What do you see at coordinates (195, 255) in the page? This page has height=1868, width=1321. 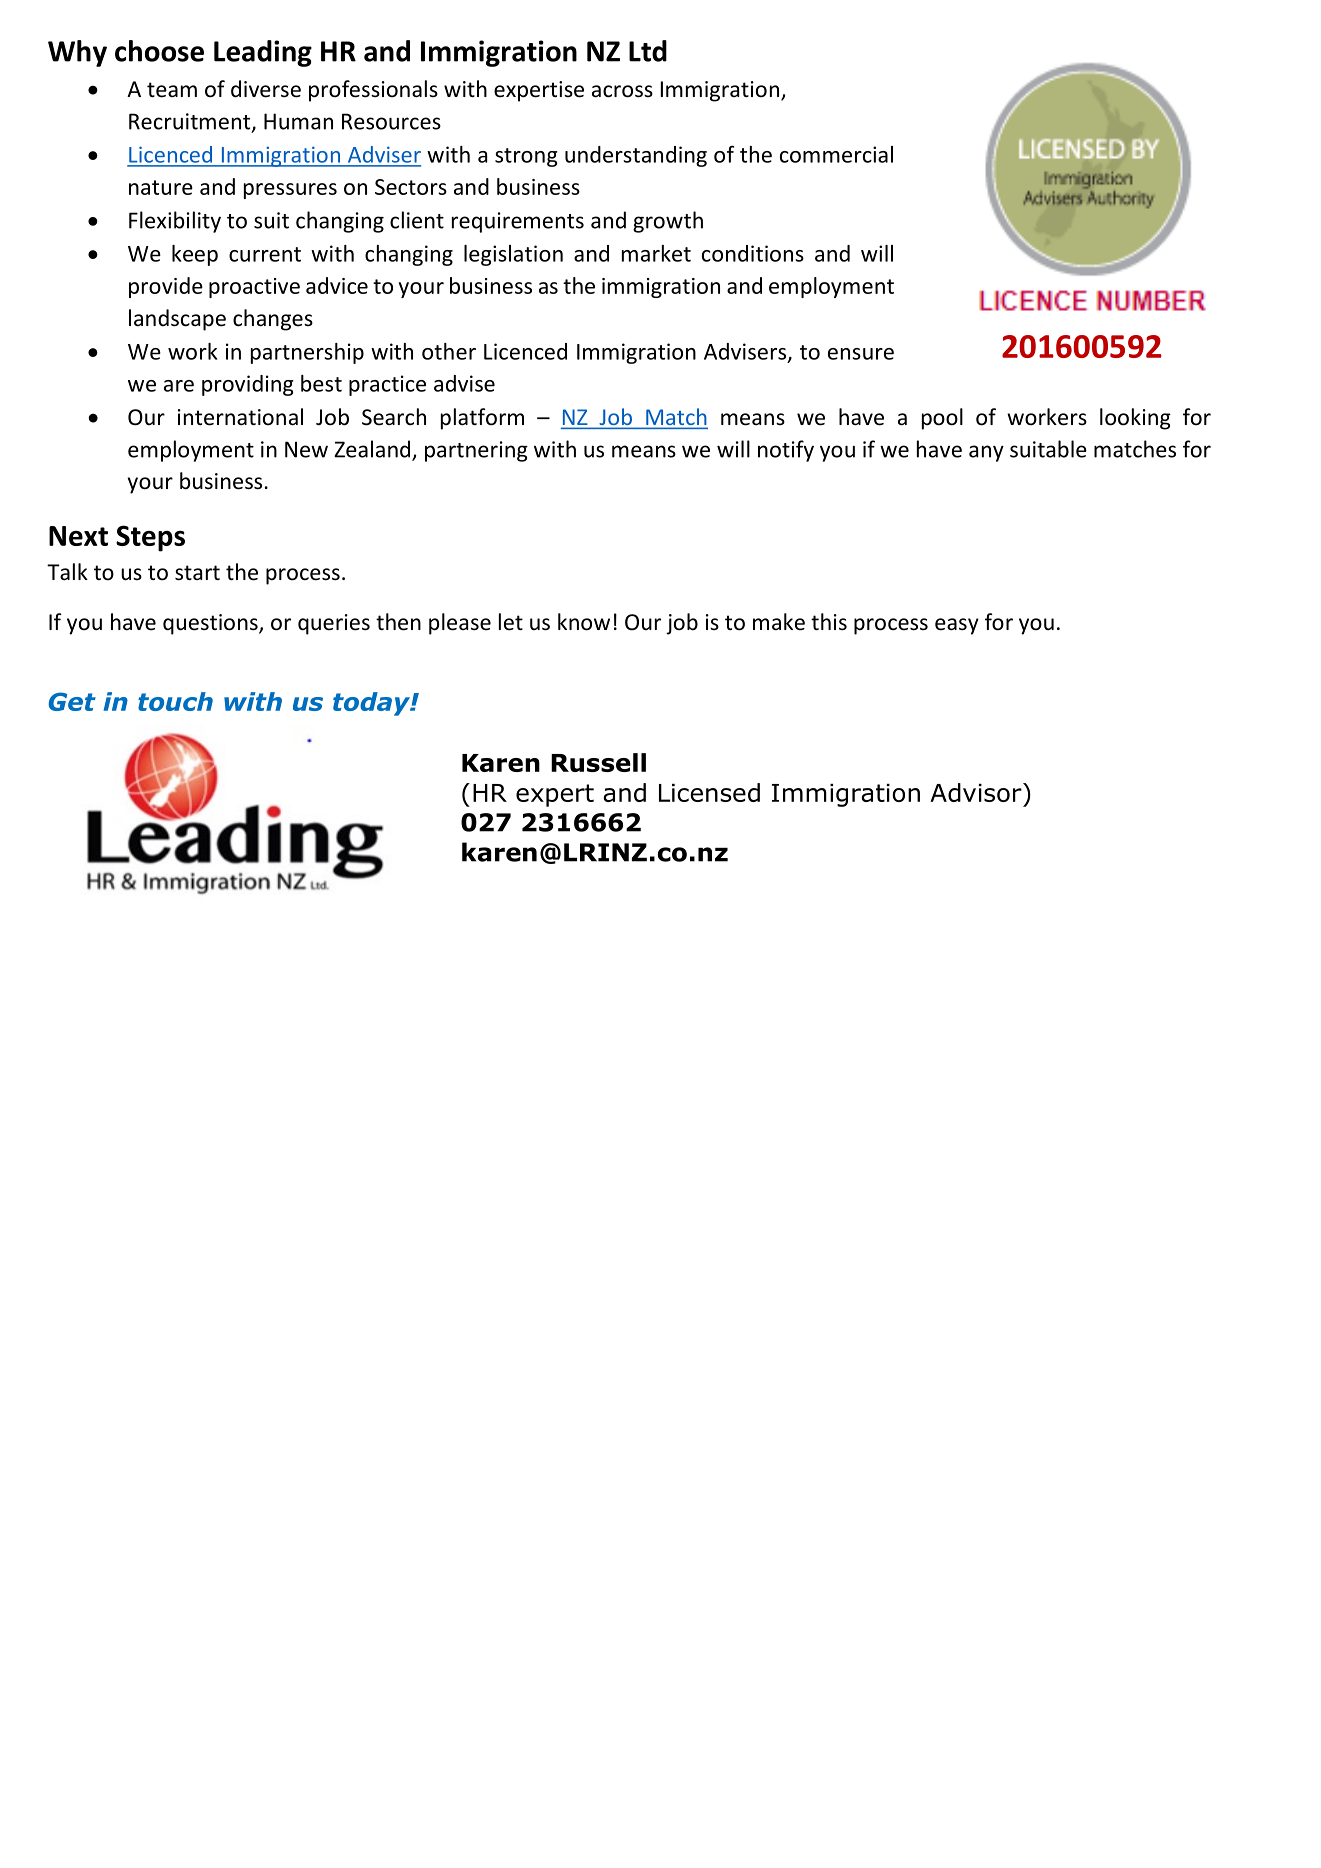 I see `keep` at bounding box center [195, 255].
